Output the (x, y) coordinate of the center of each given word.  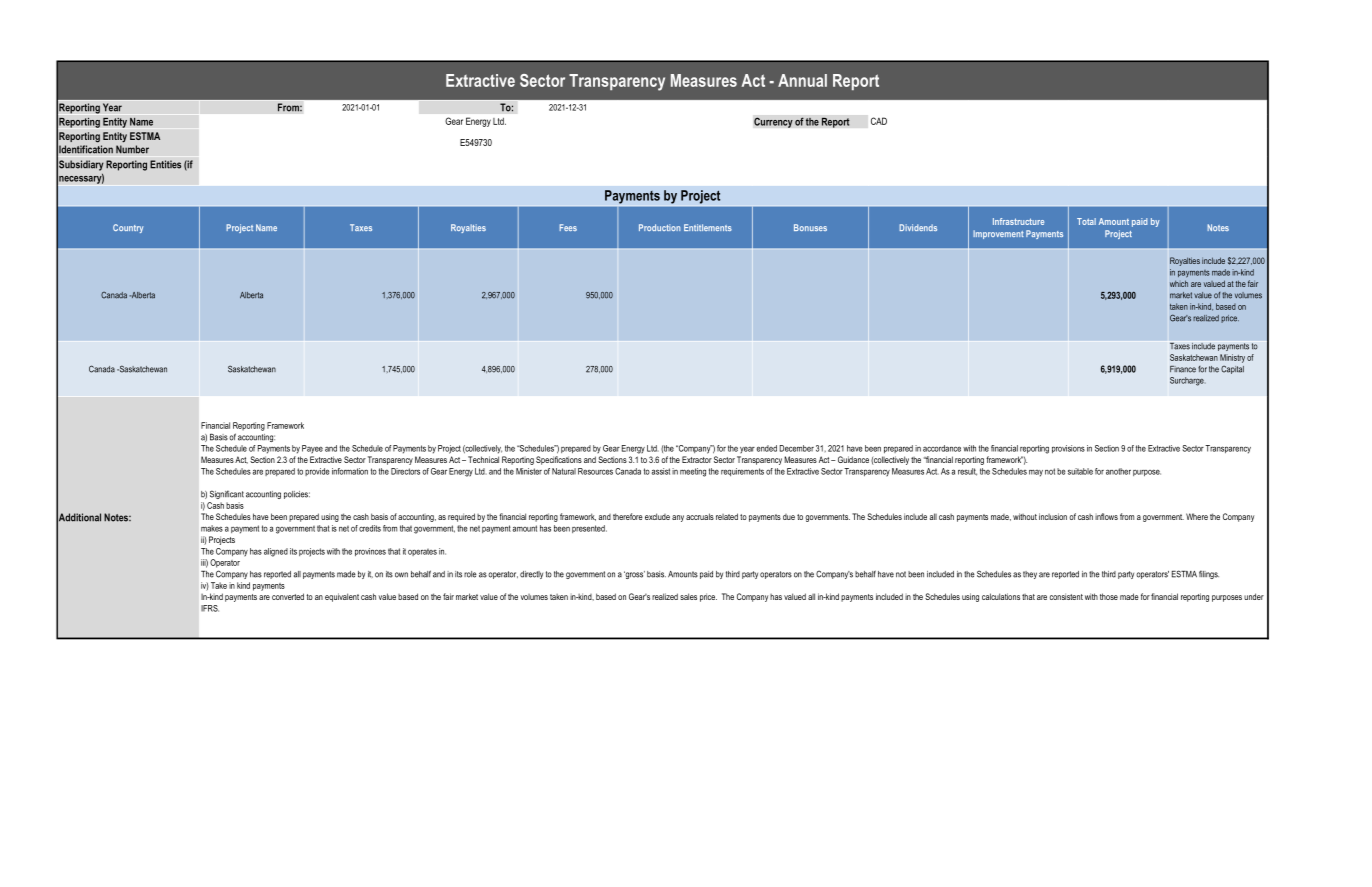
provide (317, 472)
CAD (879, 121)
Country (128, 228)
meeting (693, 472)
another (1118, 471)
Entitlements (708, 227)
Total (1086, 221)
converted (288, 596)
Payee (312, 449)
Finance (1183, 369)
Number (132, 149)
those (1109, 596)
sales (688, 596)
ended (766, 448)
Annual (802, 80)
